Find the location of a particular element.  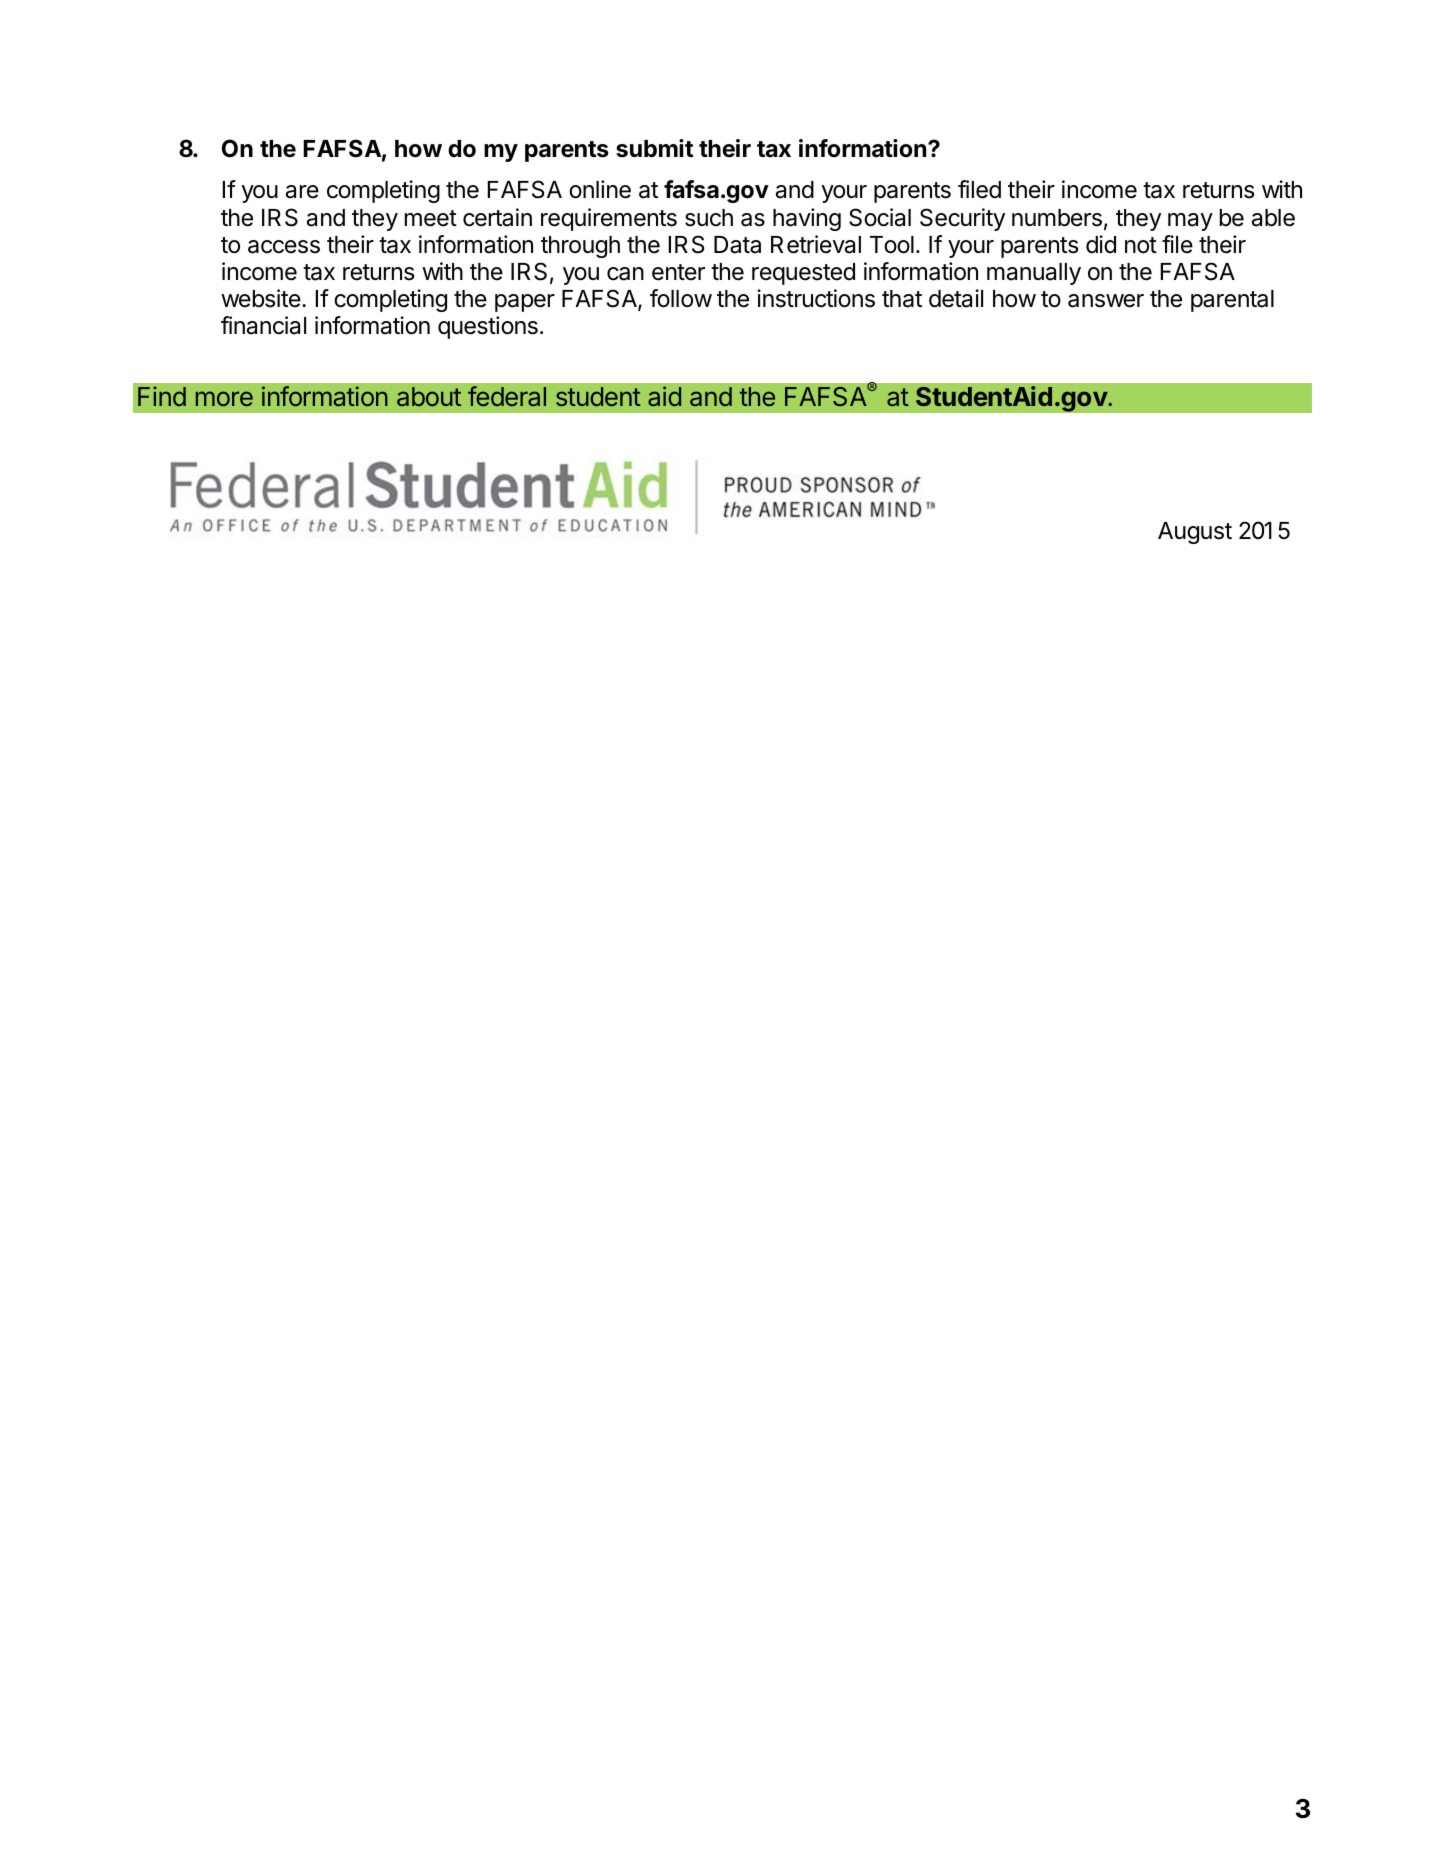

federal is located at coordinates (507, 396).
